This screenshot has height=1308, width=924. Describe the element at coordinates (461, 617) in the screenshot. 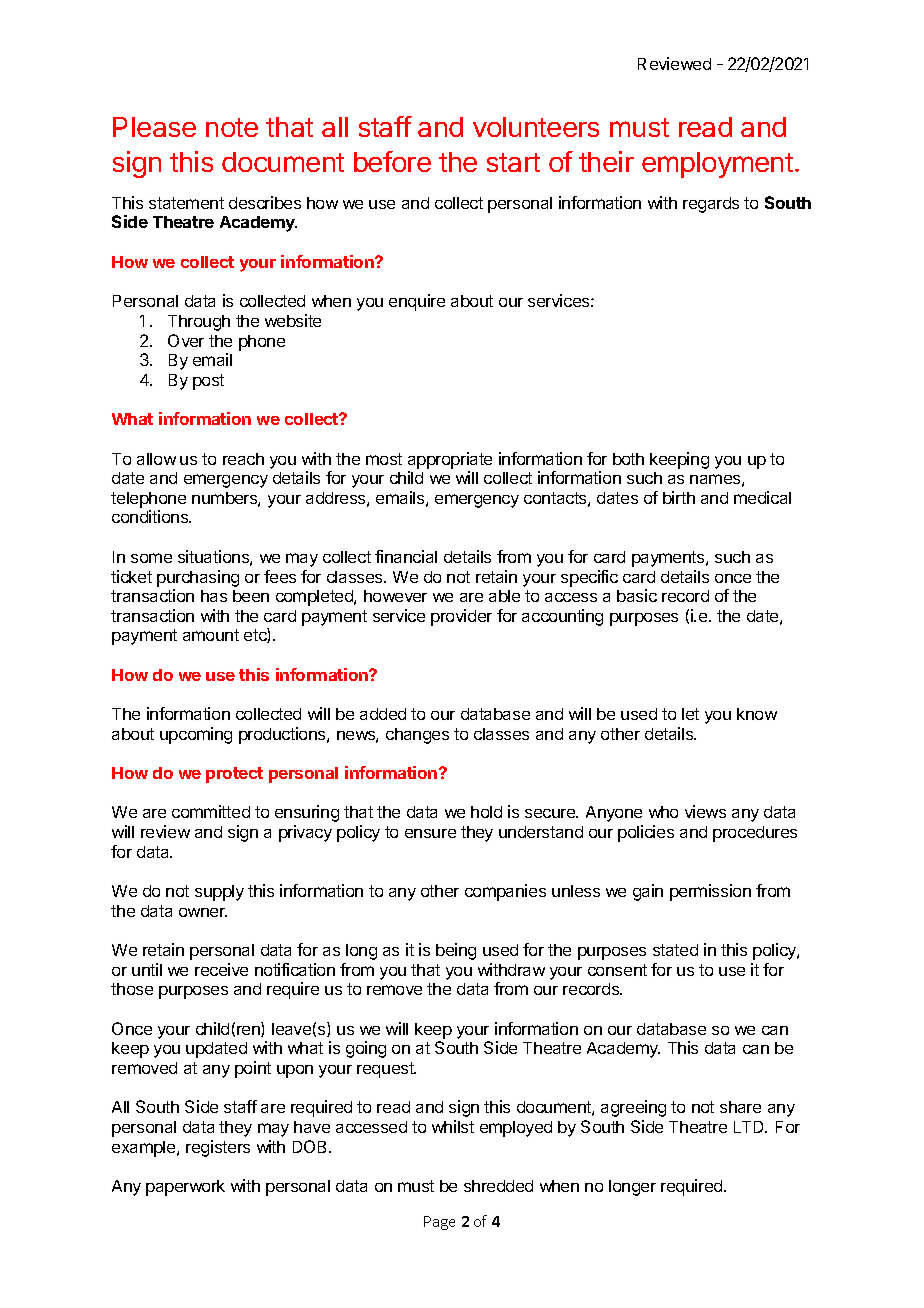

I see `provider` at that location.
